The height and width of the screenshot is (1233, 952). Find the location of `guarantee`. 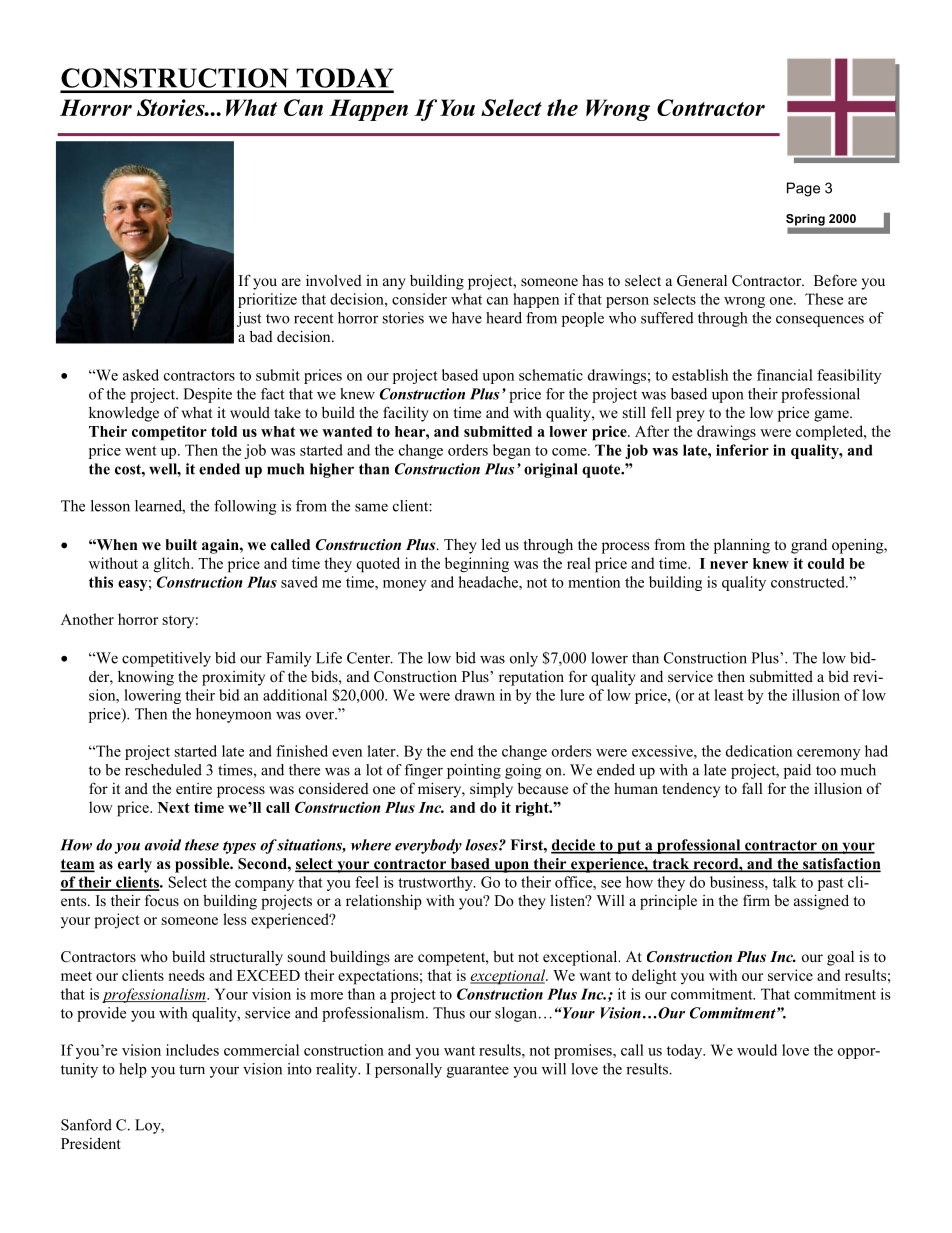

guarantee is located at coordinates (478, 1071).
